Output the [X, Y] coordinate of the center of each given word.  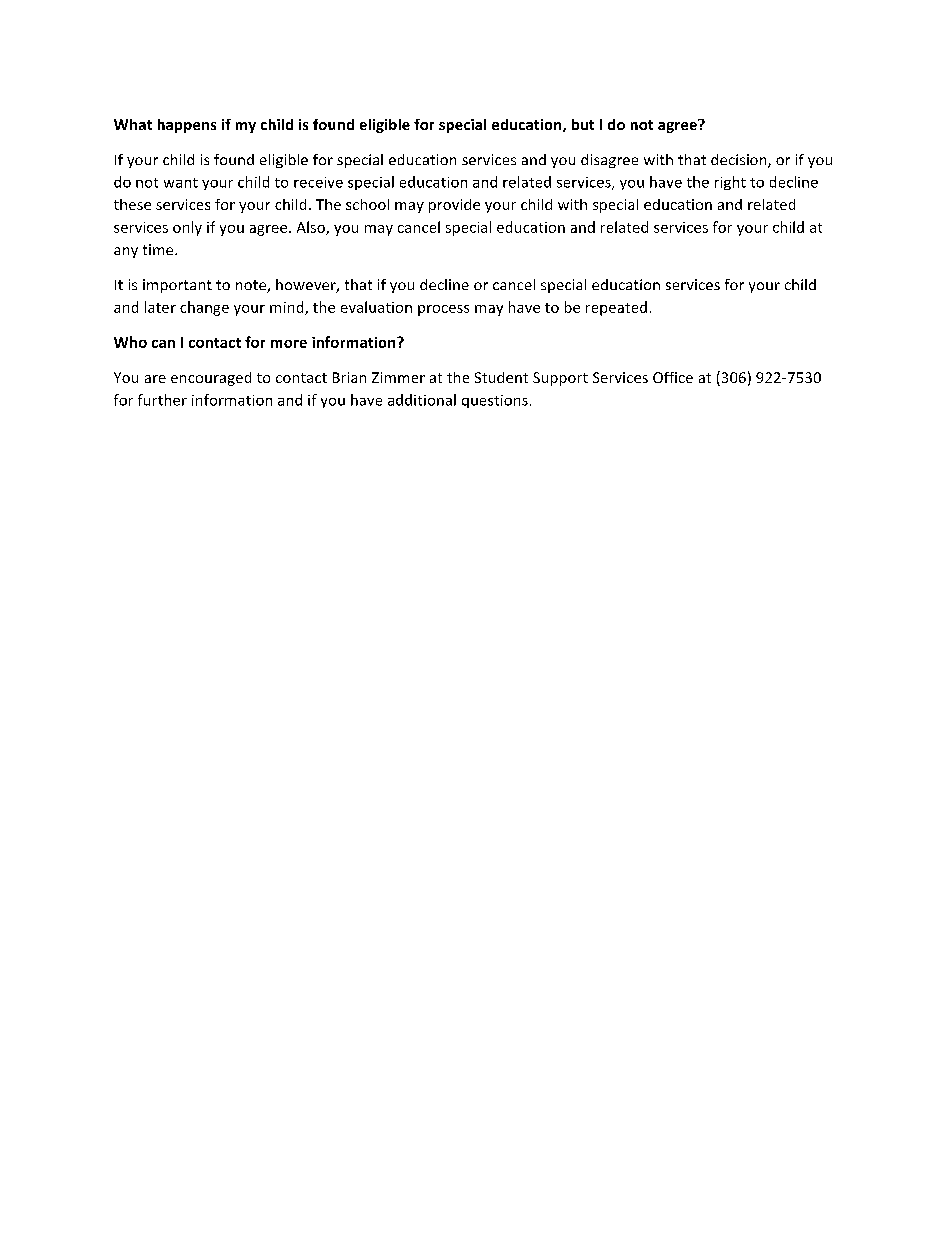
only [187, 228]
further [162, 400]
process [443, 310]
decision [740, 161]
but [583, 124]
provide [454, 206]
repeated [616, 308]
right [730, 183]
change [204, 308]
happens [187, 126]
